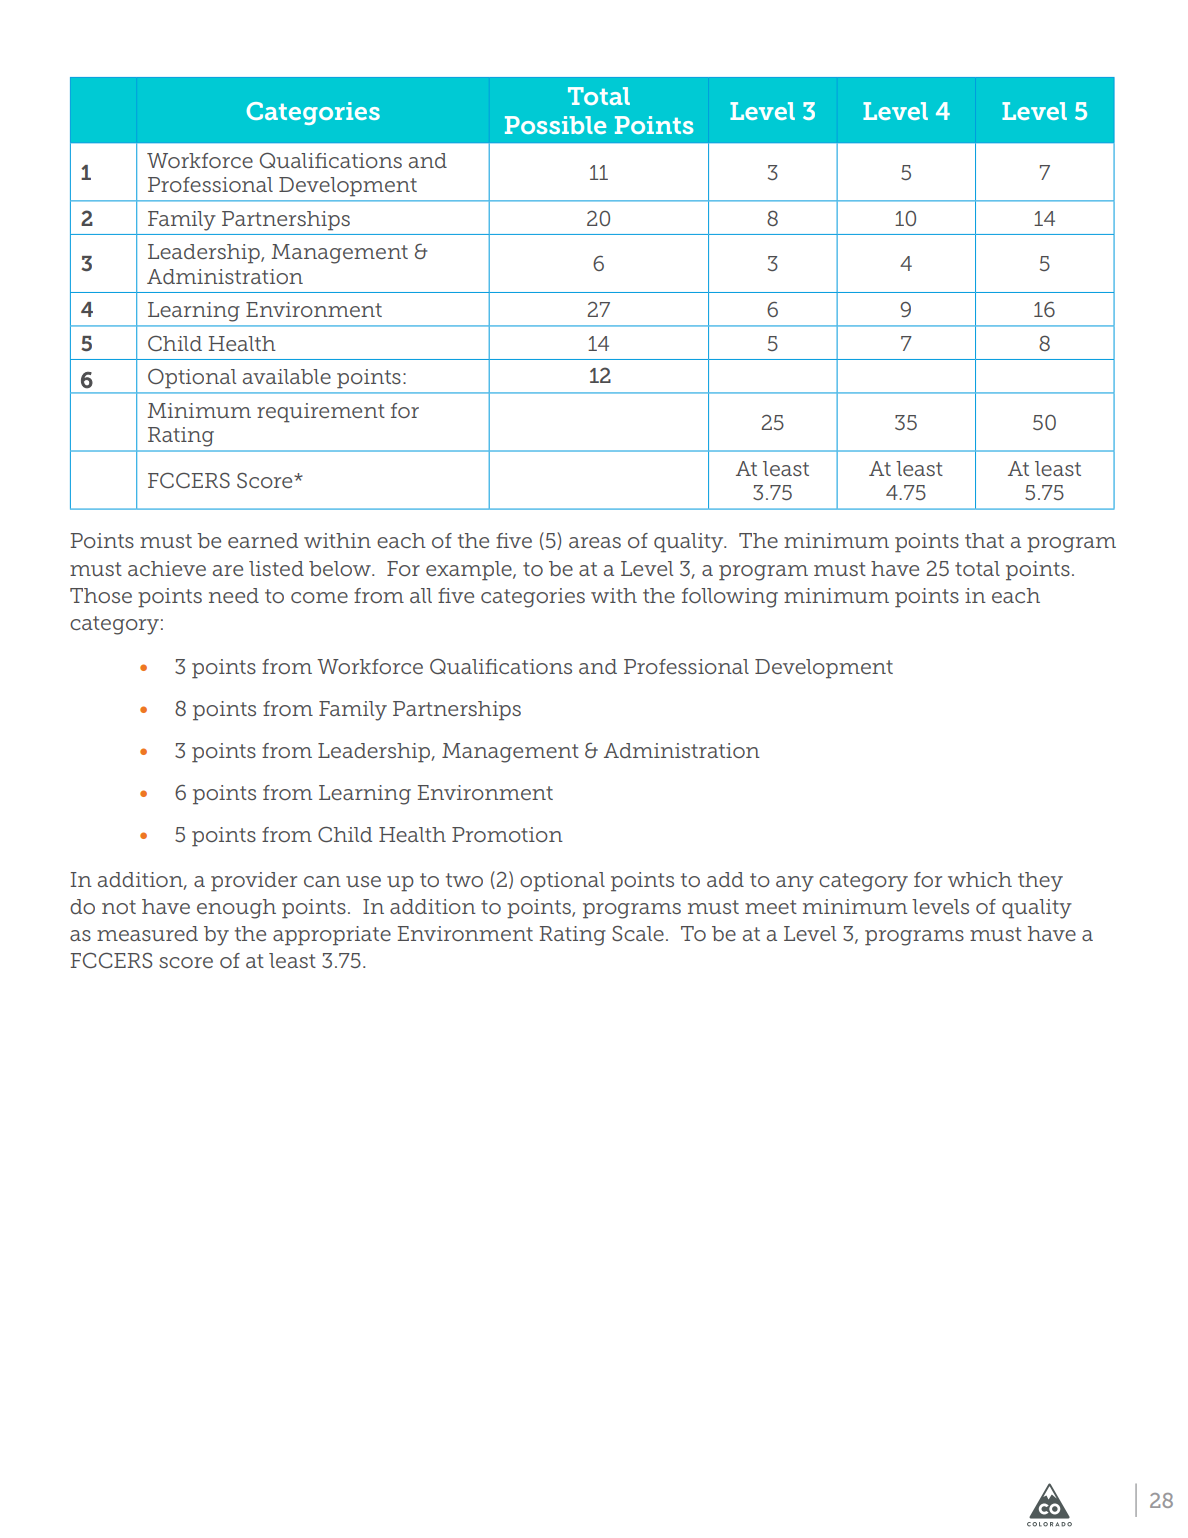 The image size is (1188, 1538). What do you see at coordinates (167, 568) in the image?
I see `achieve` at bounding box center [167, 568].
